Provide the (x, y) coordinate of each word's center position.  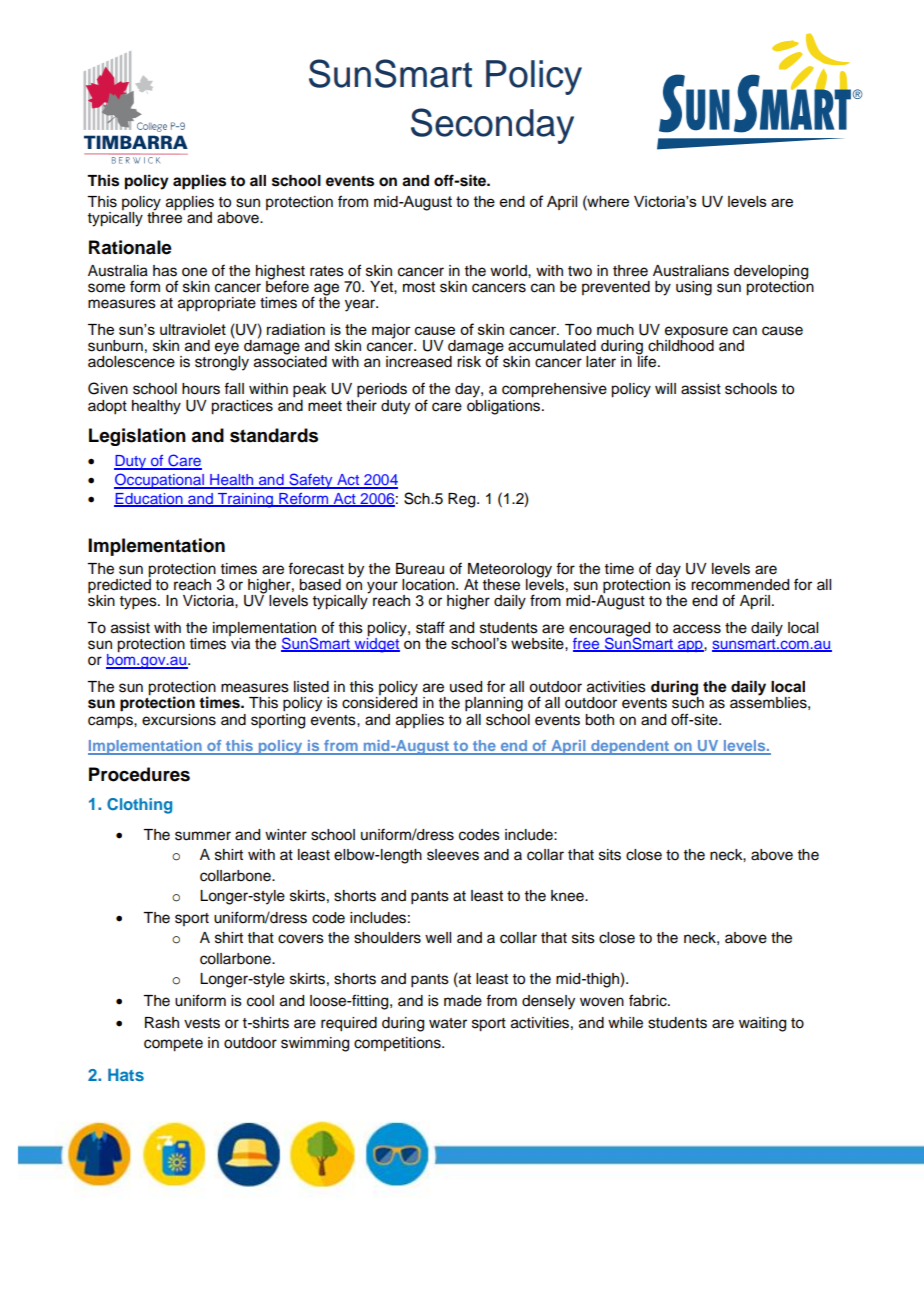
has (165, 271)
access (697, 629)
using (694, 288)
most (419, 287)
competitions (398, 1044)
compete (173, 1045)
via (239, 642)
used (466, 687)
